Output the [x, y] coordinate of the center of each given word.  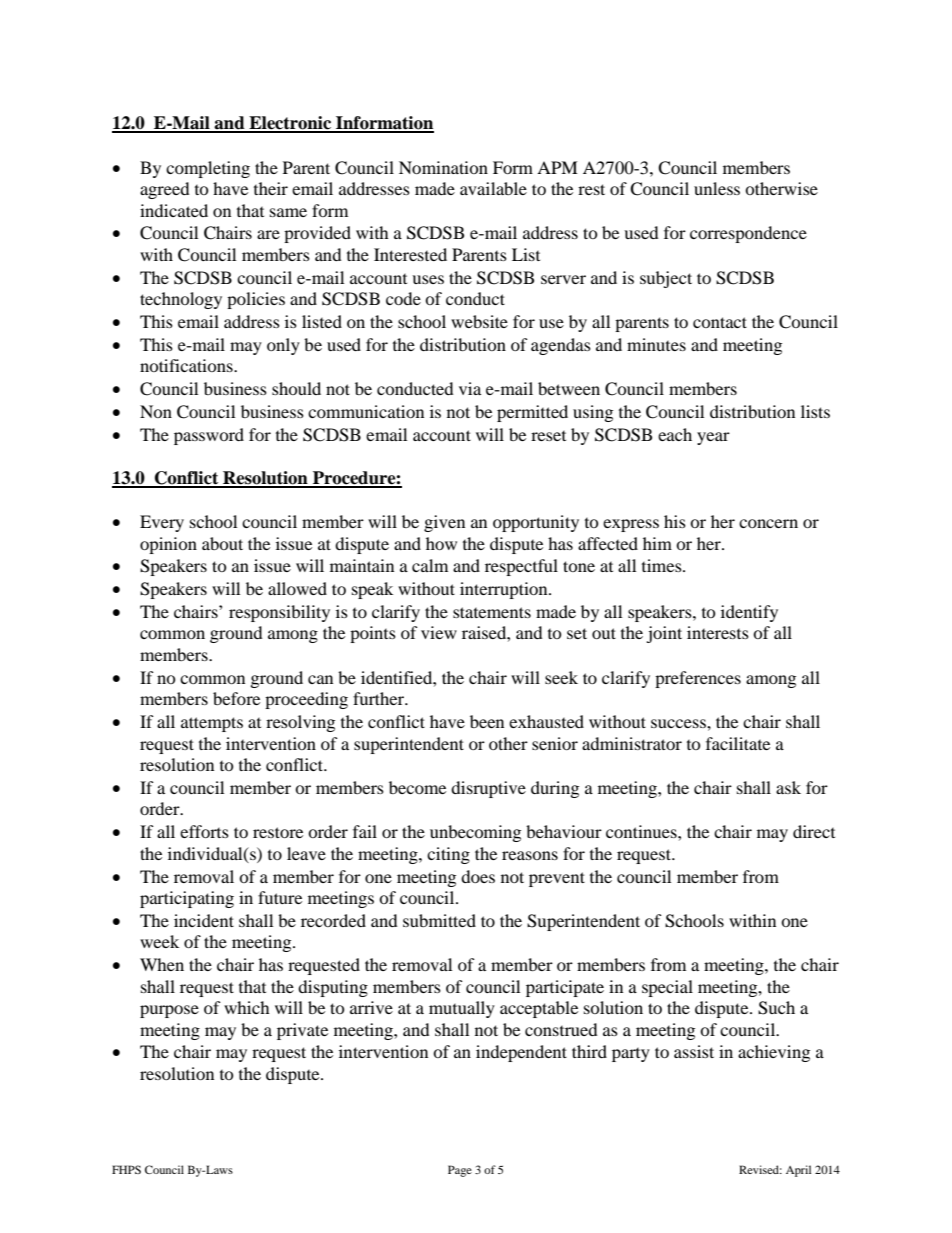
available [493, 188]
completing [208, 169]
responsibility [279, 613]
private [302, 1031]
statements [492, 612]
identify [749, 613]
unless [717, 188]
